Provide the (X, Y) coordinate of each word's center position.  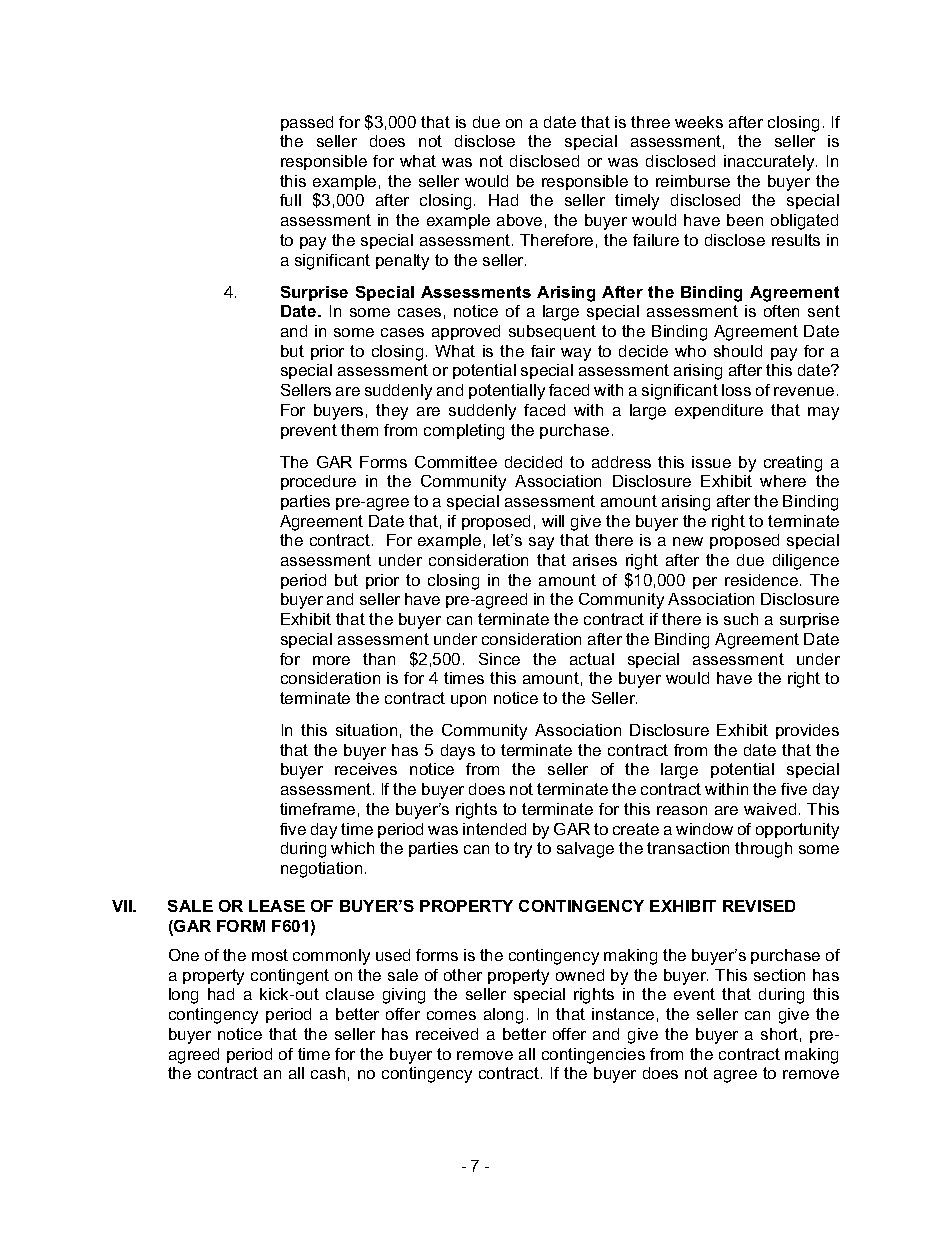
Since (499, 659)
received (447, 1034)
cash (328, 1073)
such (741, 619)
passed (307, 123)
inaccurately (770, 163)
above (519, 220)
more (331, 660)
